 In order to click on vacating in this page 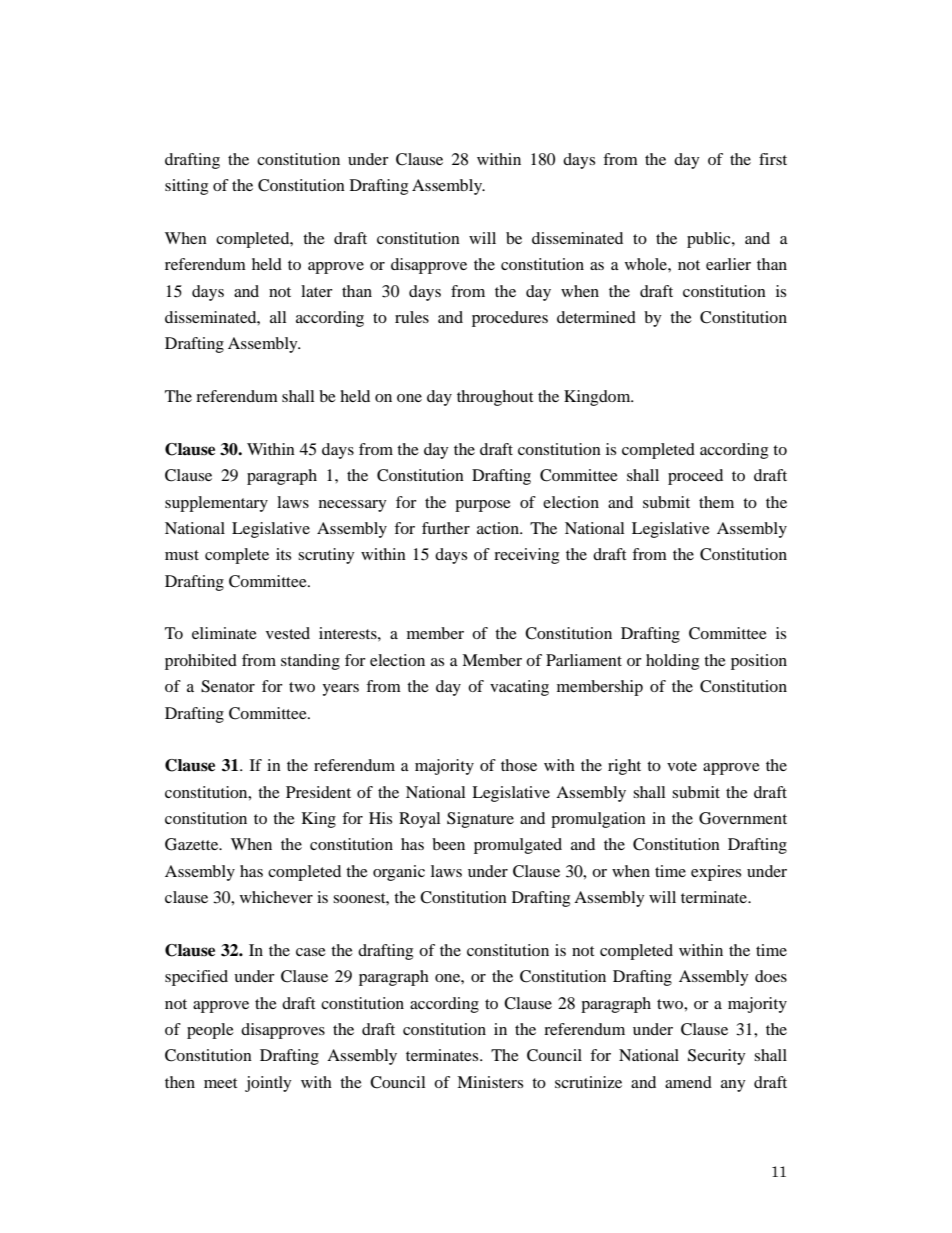, I will do `click(519, 688)`.
